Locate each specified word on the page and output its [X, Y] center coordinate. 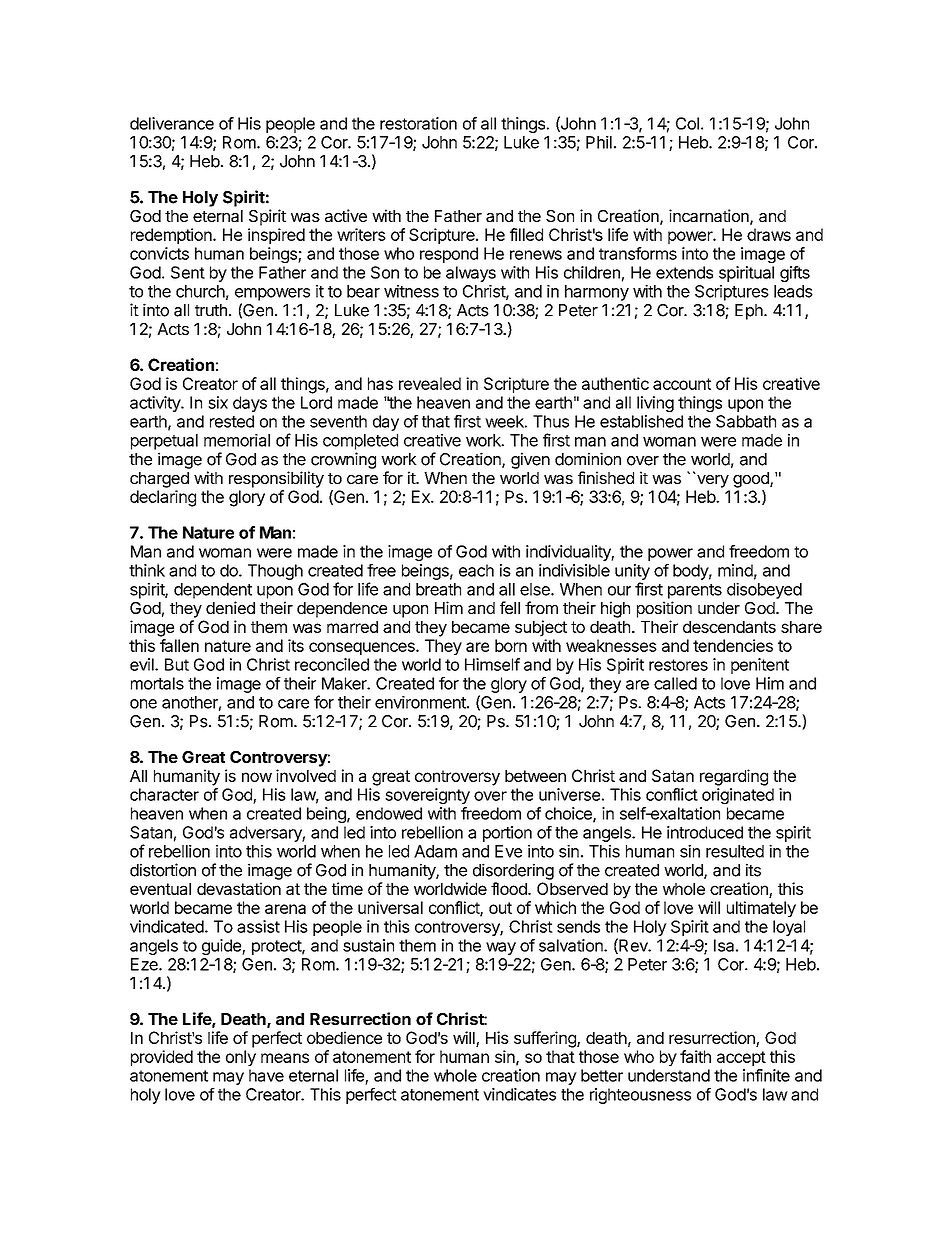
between [535, 776]
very [712, 480]
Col [687, 123]
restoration [418, 123]
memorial [237, 440]
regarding [734, 777]
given [530, 460]
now [257, 777]
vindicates [519, 1094]
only [241, 1058]
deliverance [172, 123]
